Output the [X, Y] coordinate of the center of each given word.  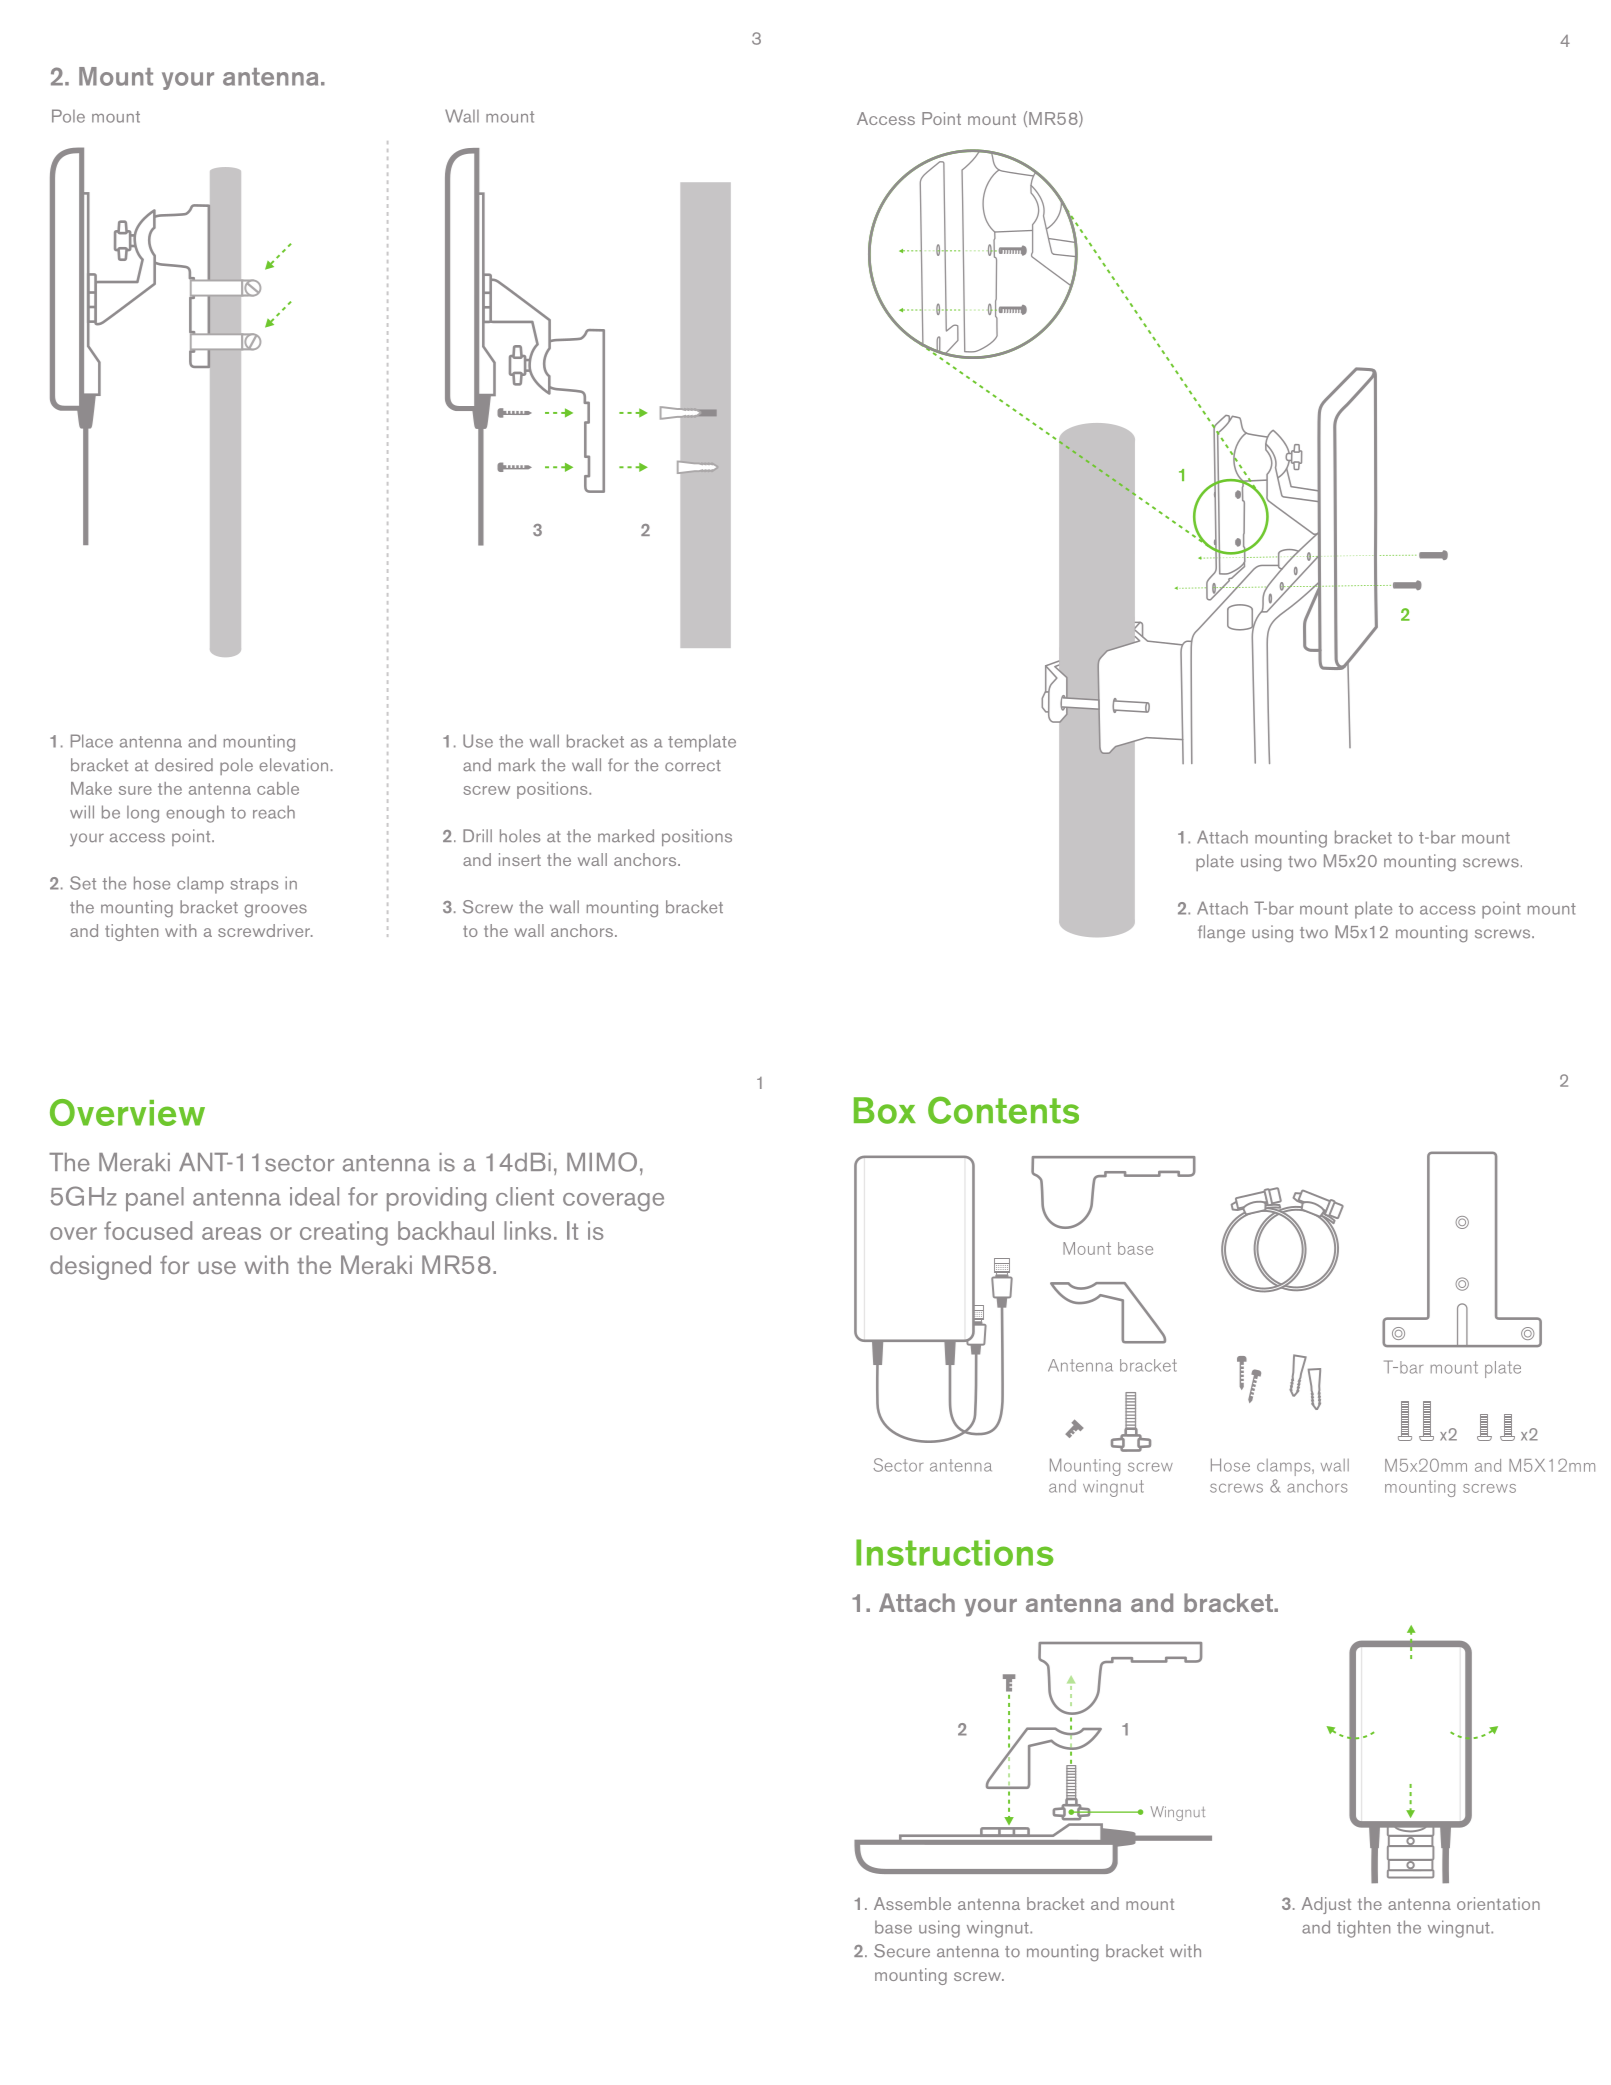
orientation [1498, 1903]
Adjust [1326, 1905]
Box [885, 1110]
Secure [902, 1951]
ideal [314, 1196]
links [527, 1230]
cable [278, 788]
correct [693, 766]
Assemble [912, 1903]
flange [1221, 933]
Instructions [955, 1552]
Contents [1003, 1110]
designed [100, 1267]
